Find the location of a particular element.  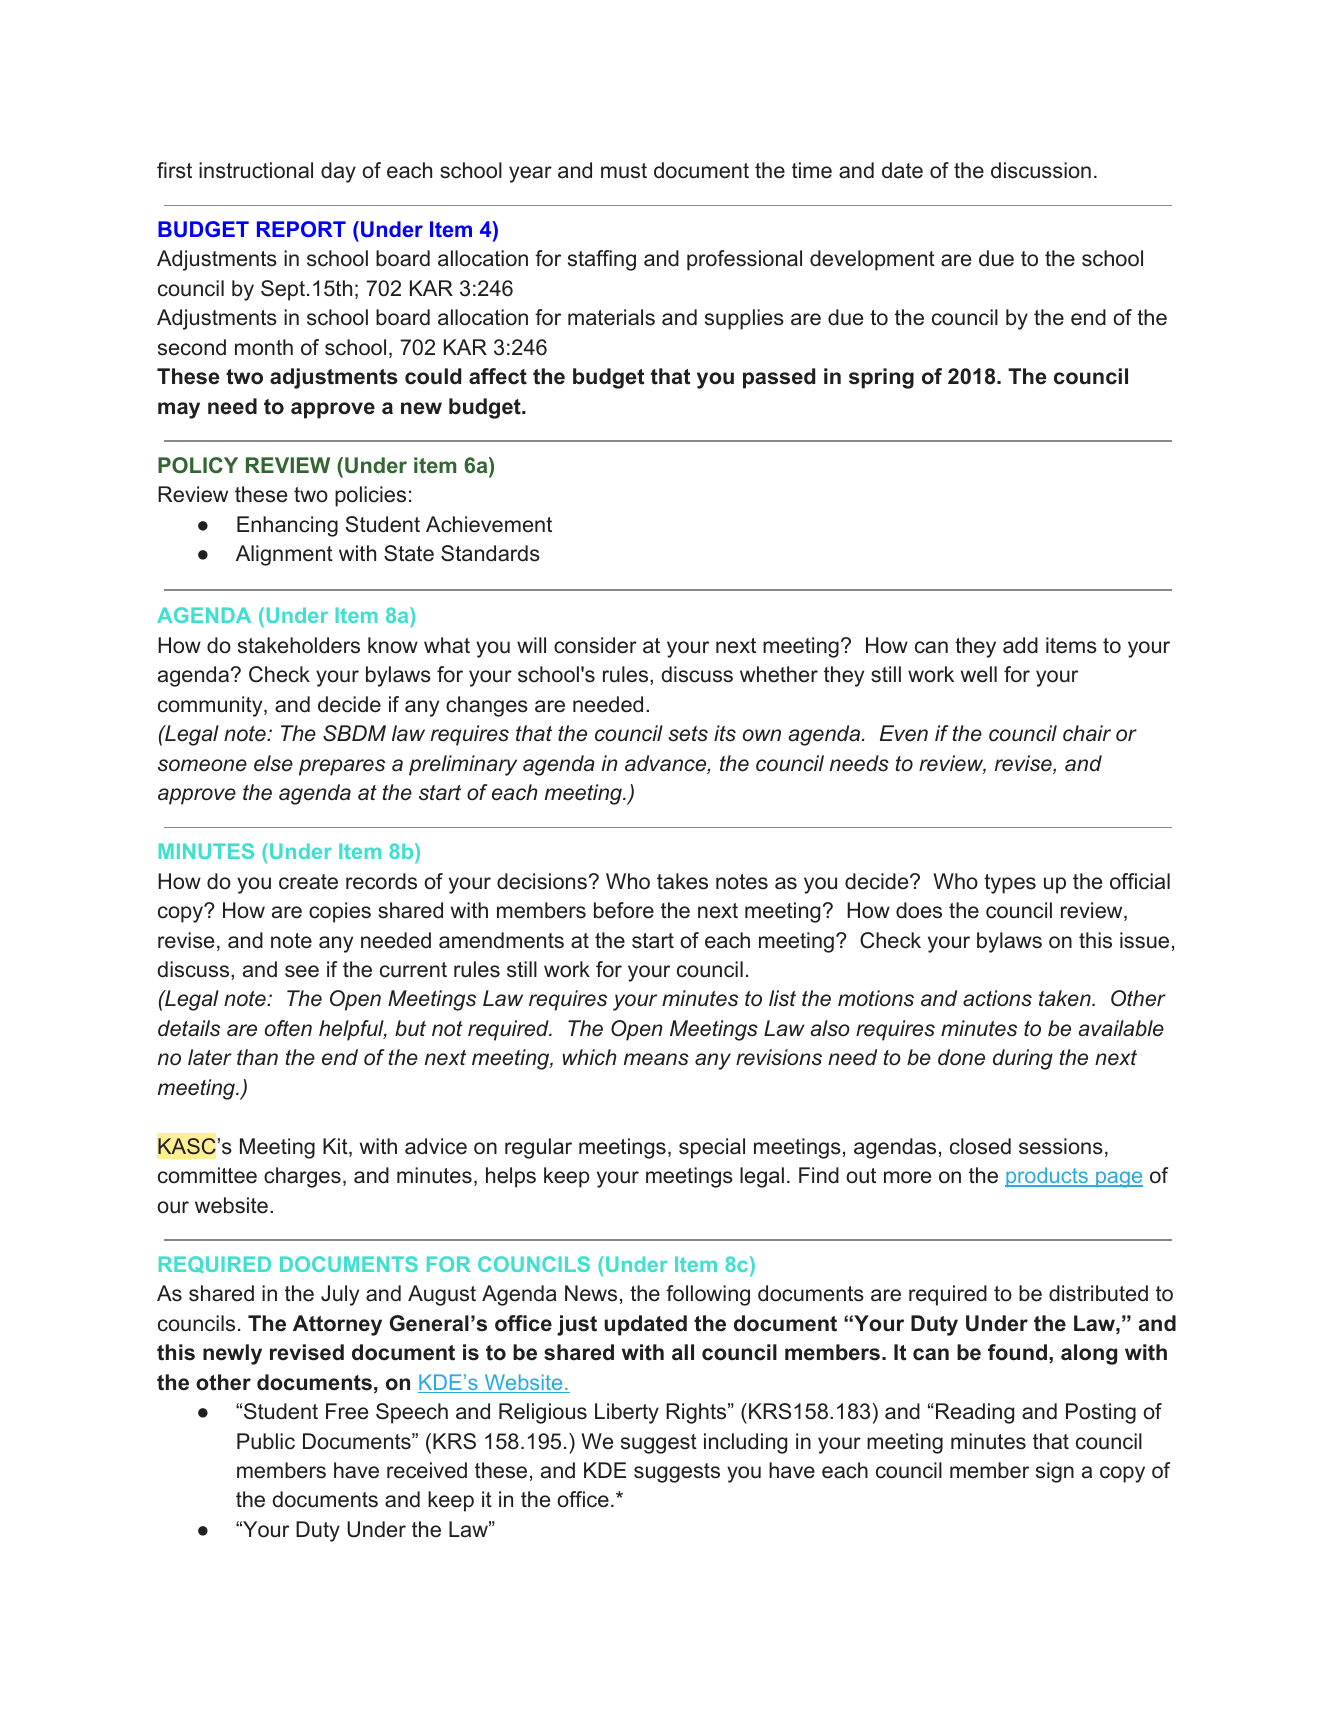

Enhancing is located at coordinates (287, 526).
